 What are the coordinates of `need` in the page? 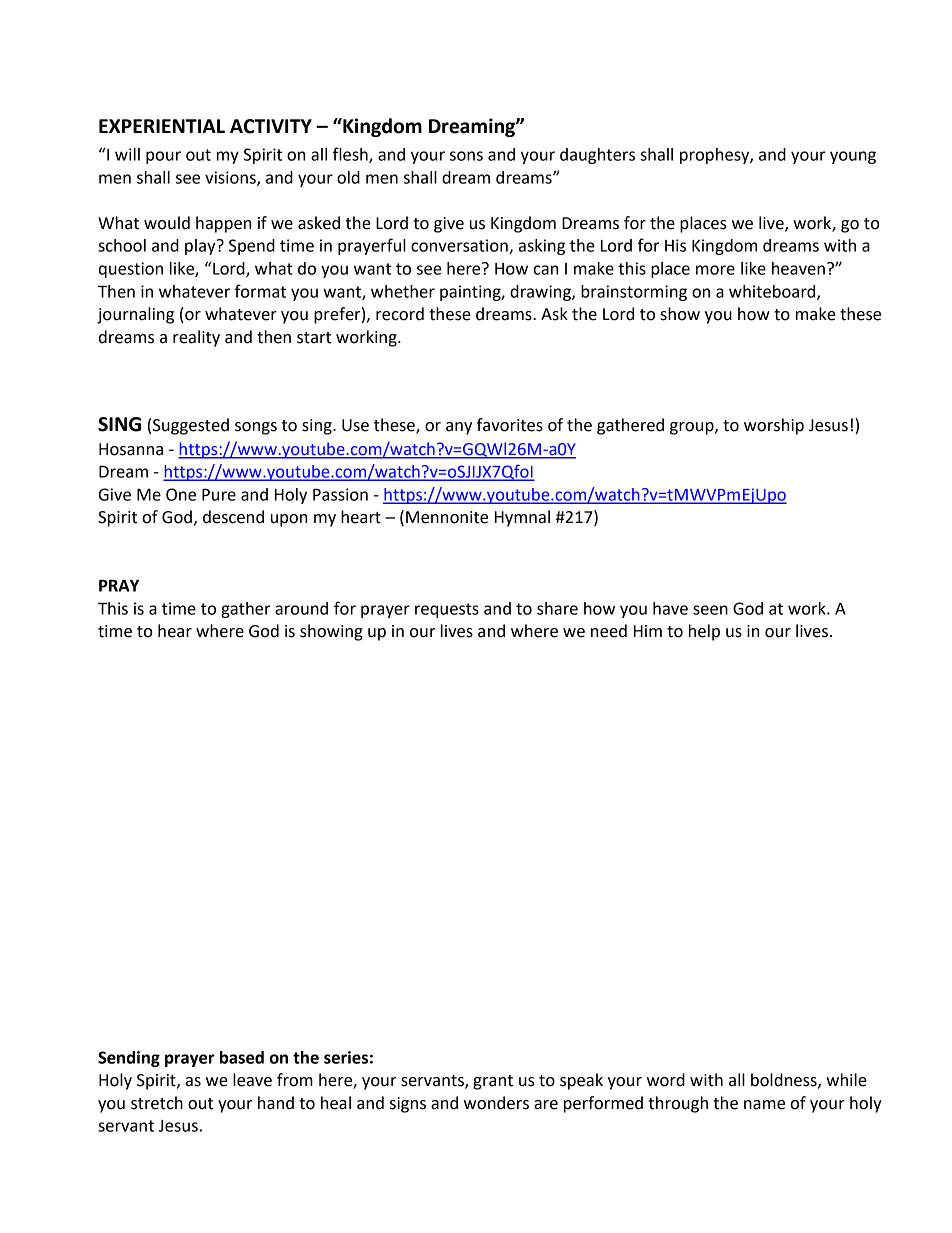 It's located at (609, 631).
